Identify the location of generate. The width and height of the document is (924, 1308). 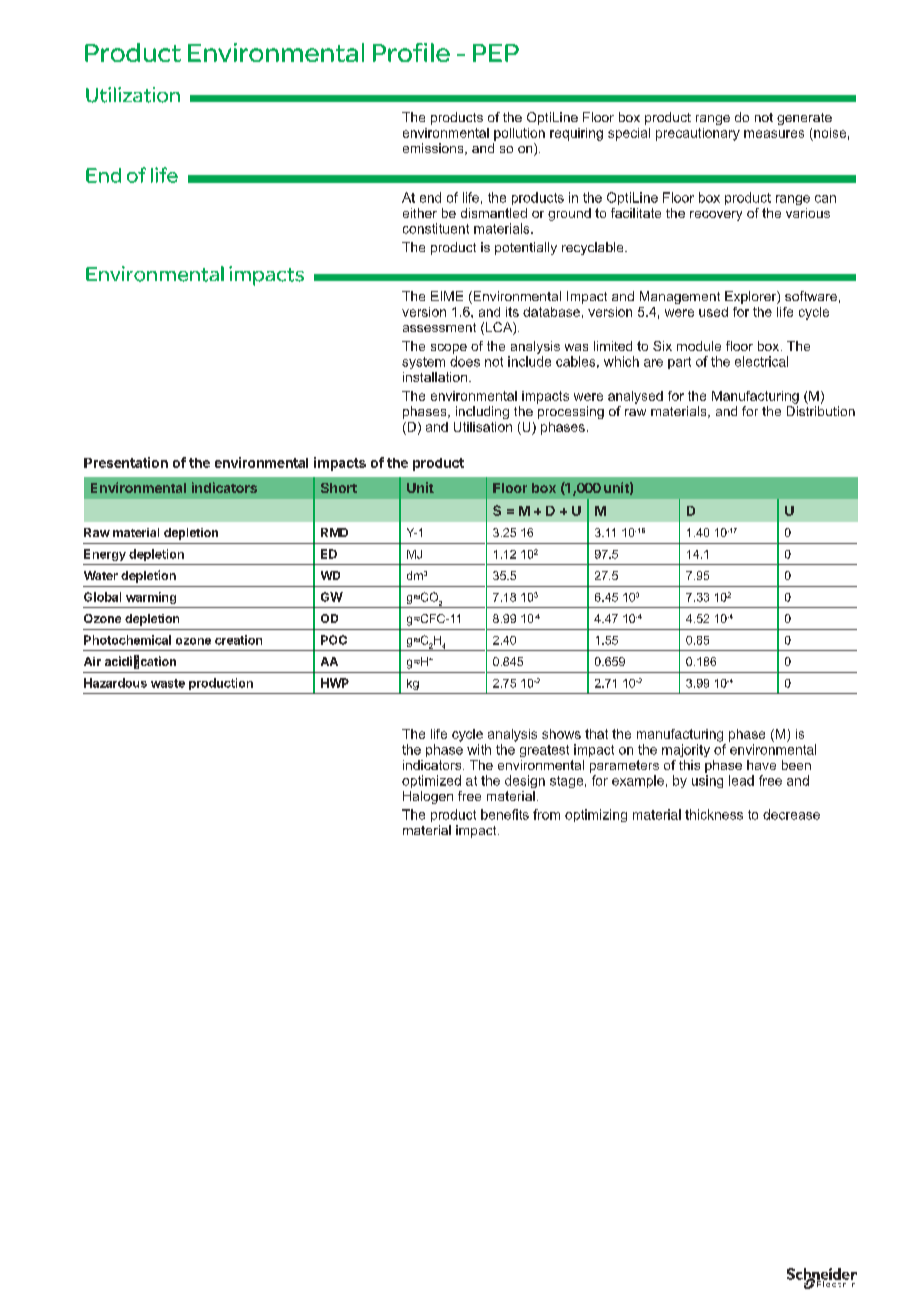
(804, 119).
